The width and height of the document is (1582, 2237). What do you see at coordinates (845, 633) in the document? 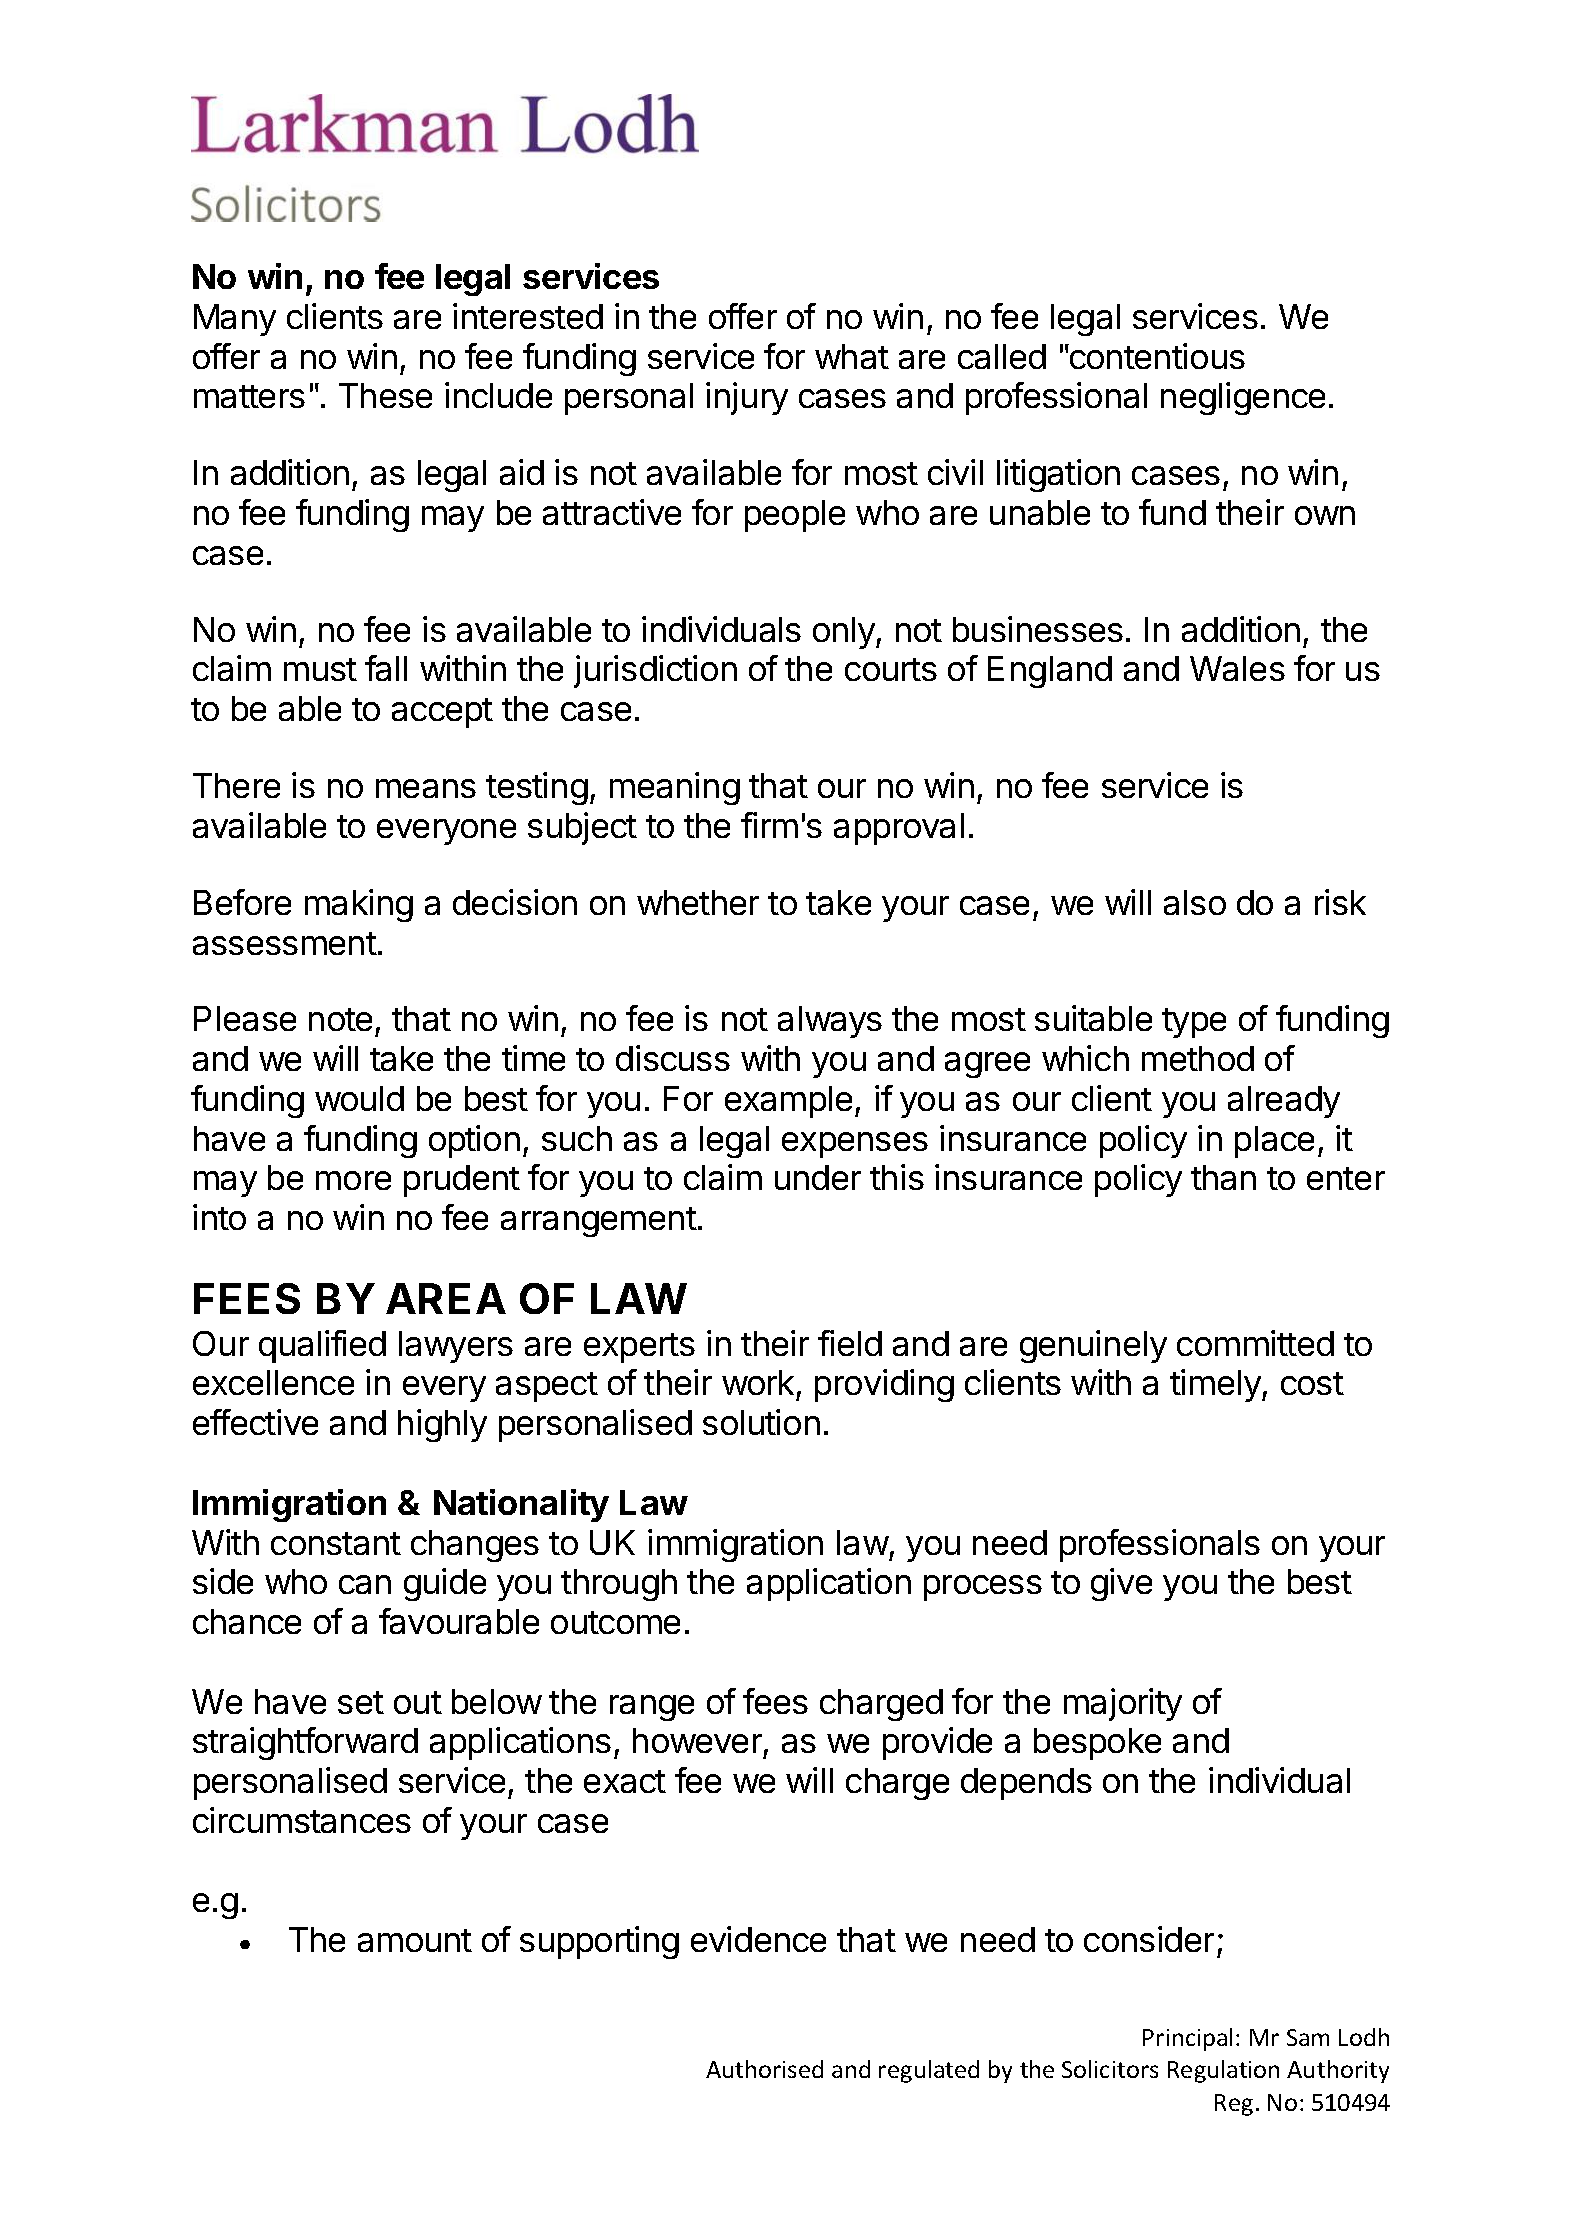
I see `only` at bounding box center [845, 633].
